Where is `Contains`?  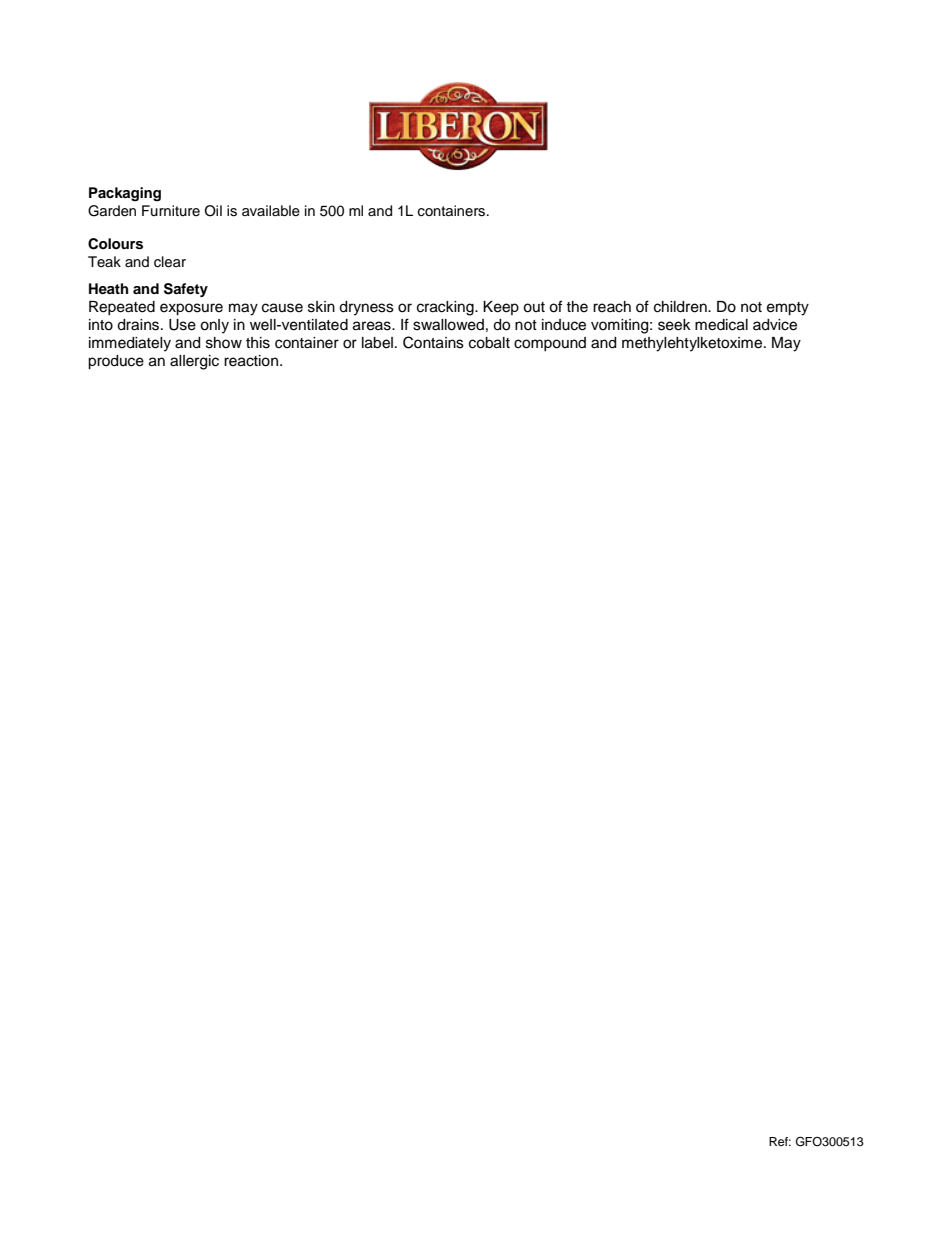 Contains is located at coordinates (433, 342).
